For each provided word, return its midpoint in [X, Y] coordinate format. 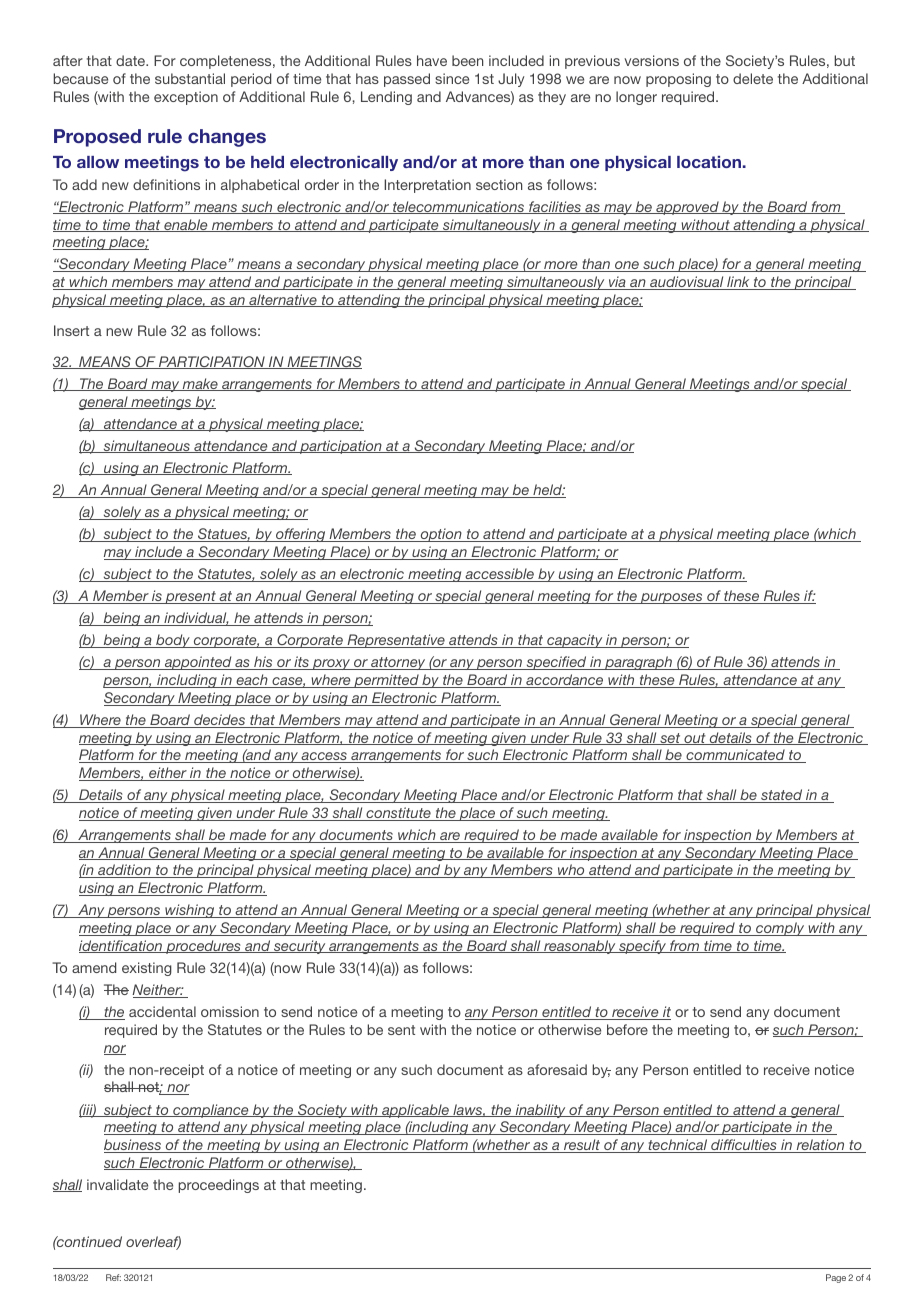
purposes [672, 598]
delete [753, 78]
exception [186, 98]
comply [780, 929]
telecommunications [459, 207]
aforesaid [557, 1069]
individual [195, 619]
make [200, 384]
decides [220, 721]
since [452, 78]
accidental [162, 1011]
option [441, 535]
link [738, 283]
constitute [398, 814]
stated [782, 796]
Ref [113, 1277]
